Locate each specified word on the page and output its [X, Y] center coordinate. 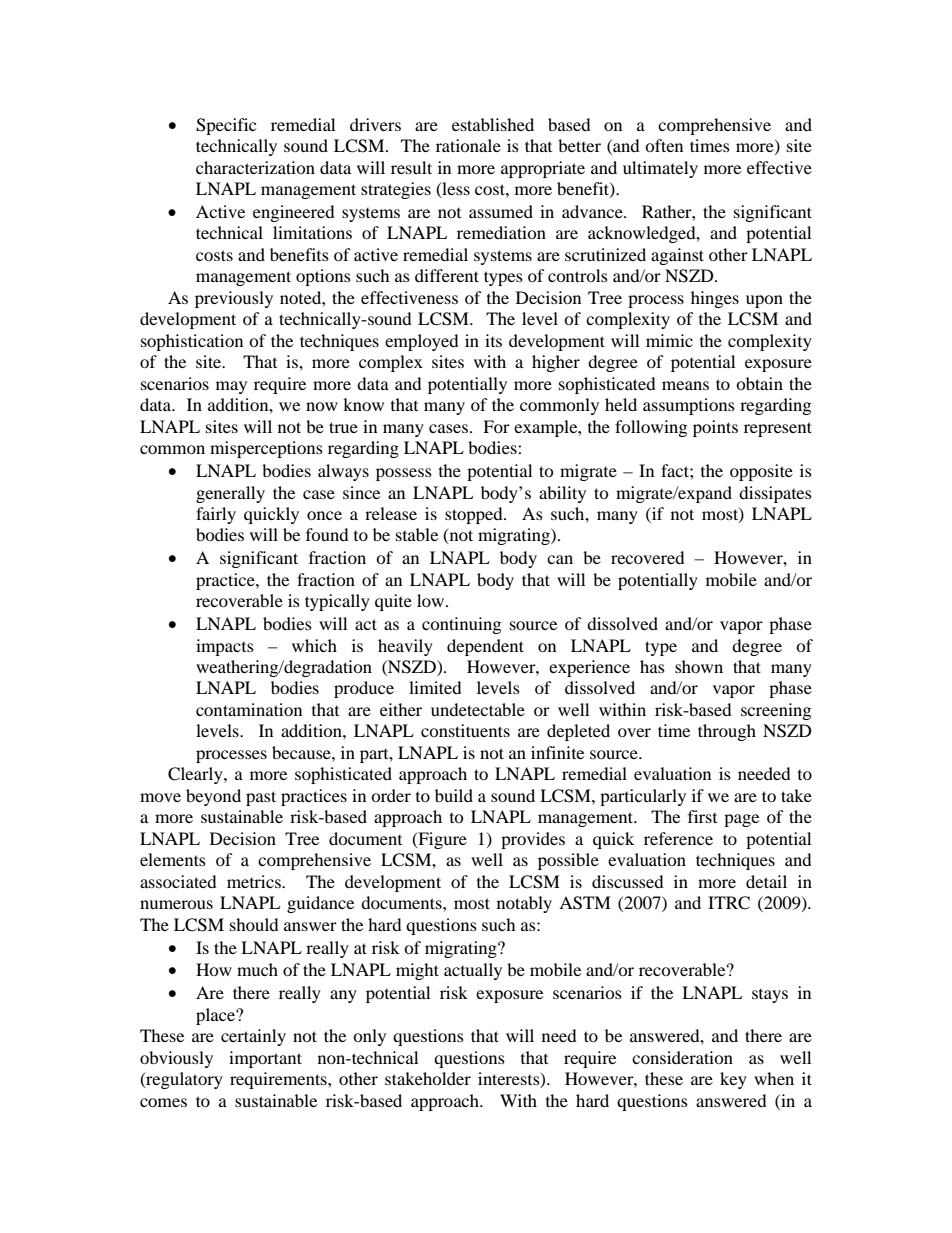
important [265, 1059]
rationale [468, 145]
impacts [225, 647]
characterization [255, 167]
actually [473, 971]
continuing [461, 625]
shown [699, 666]
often [664, 145]
